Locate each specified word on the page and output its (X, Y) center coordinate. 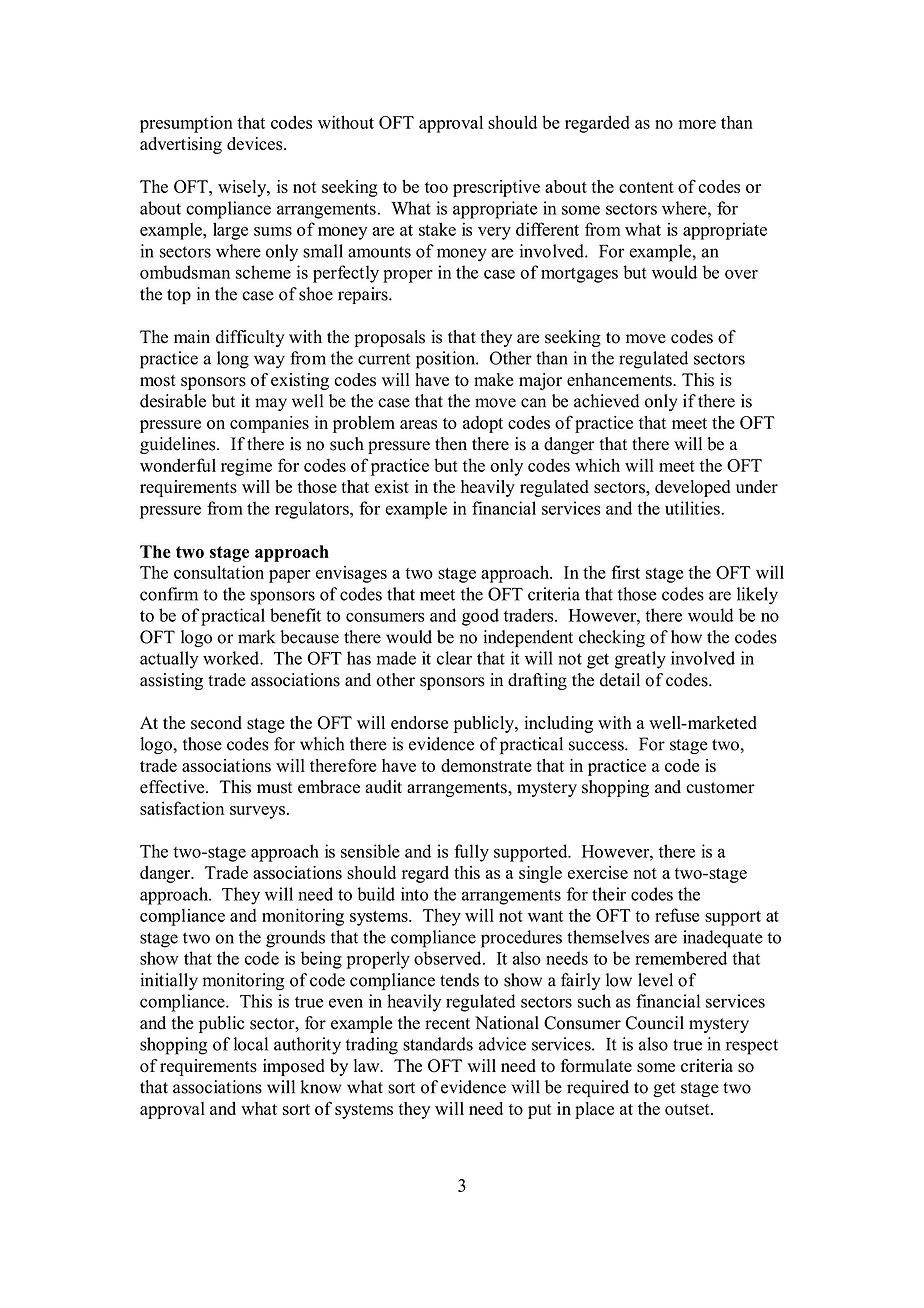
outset (688, 1109)
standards (438, 1044)
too (436, 187)
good (480, 617)
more (697, 124)
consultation (219, 572)
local (251, 1044)
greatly (640, 660)
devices (256, 144)
